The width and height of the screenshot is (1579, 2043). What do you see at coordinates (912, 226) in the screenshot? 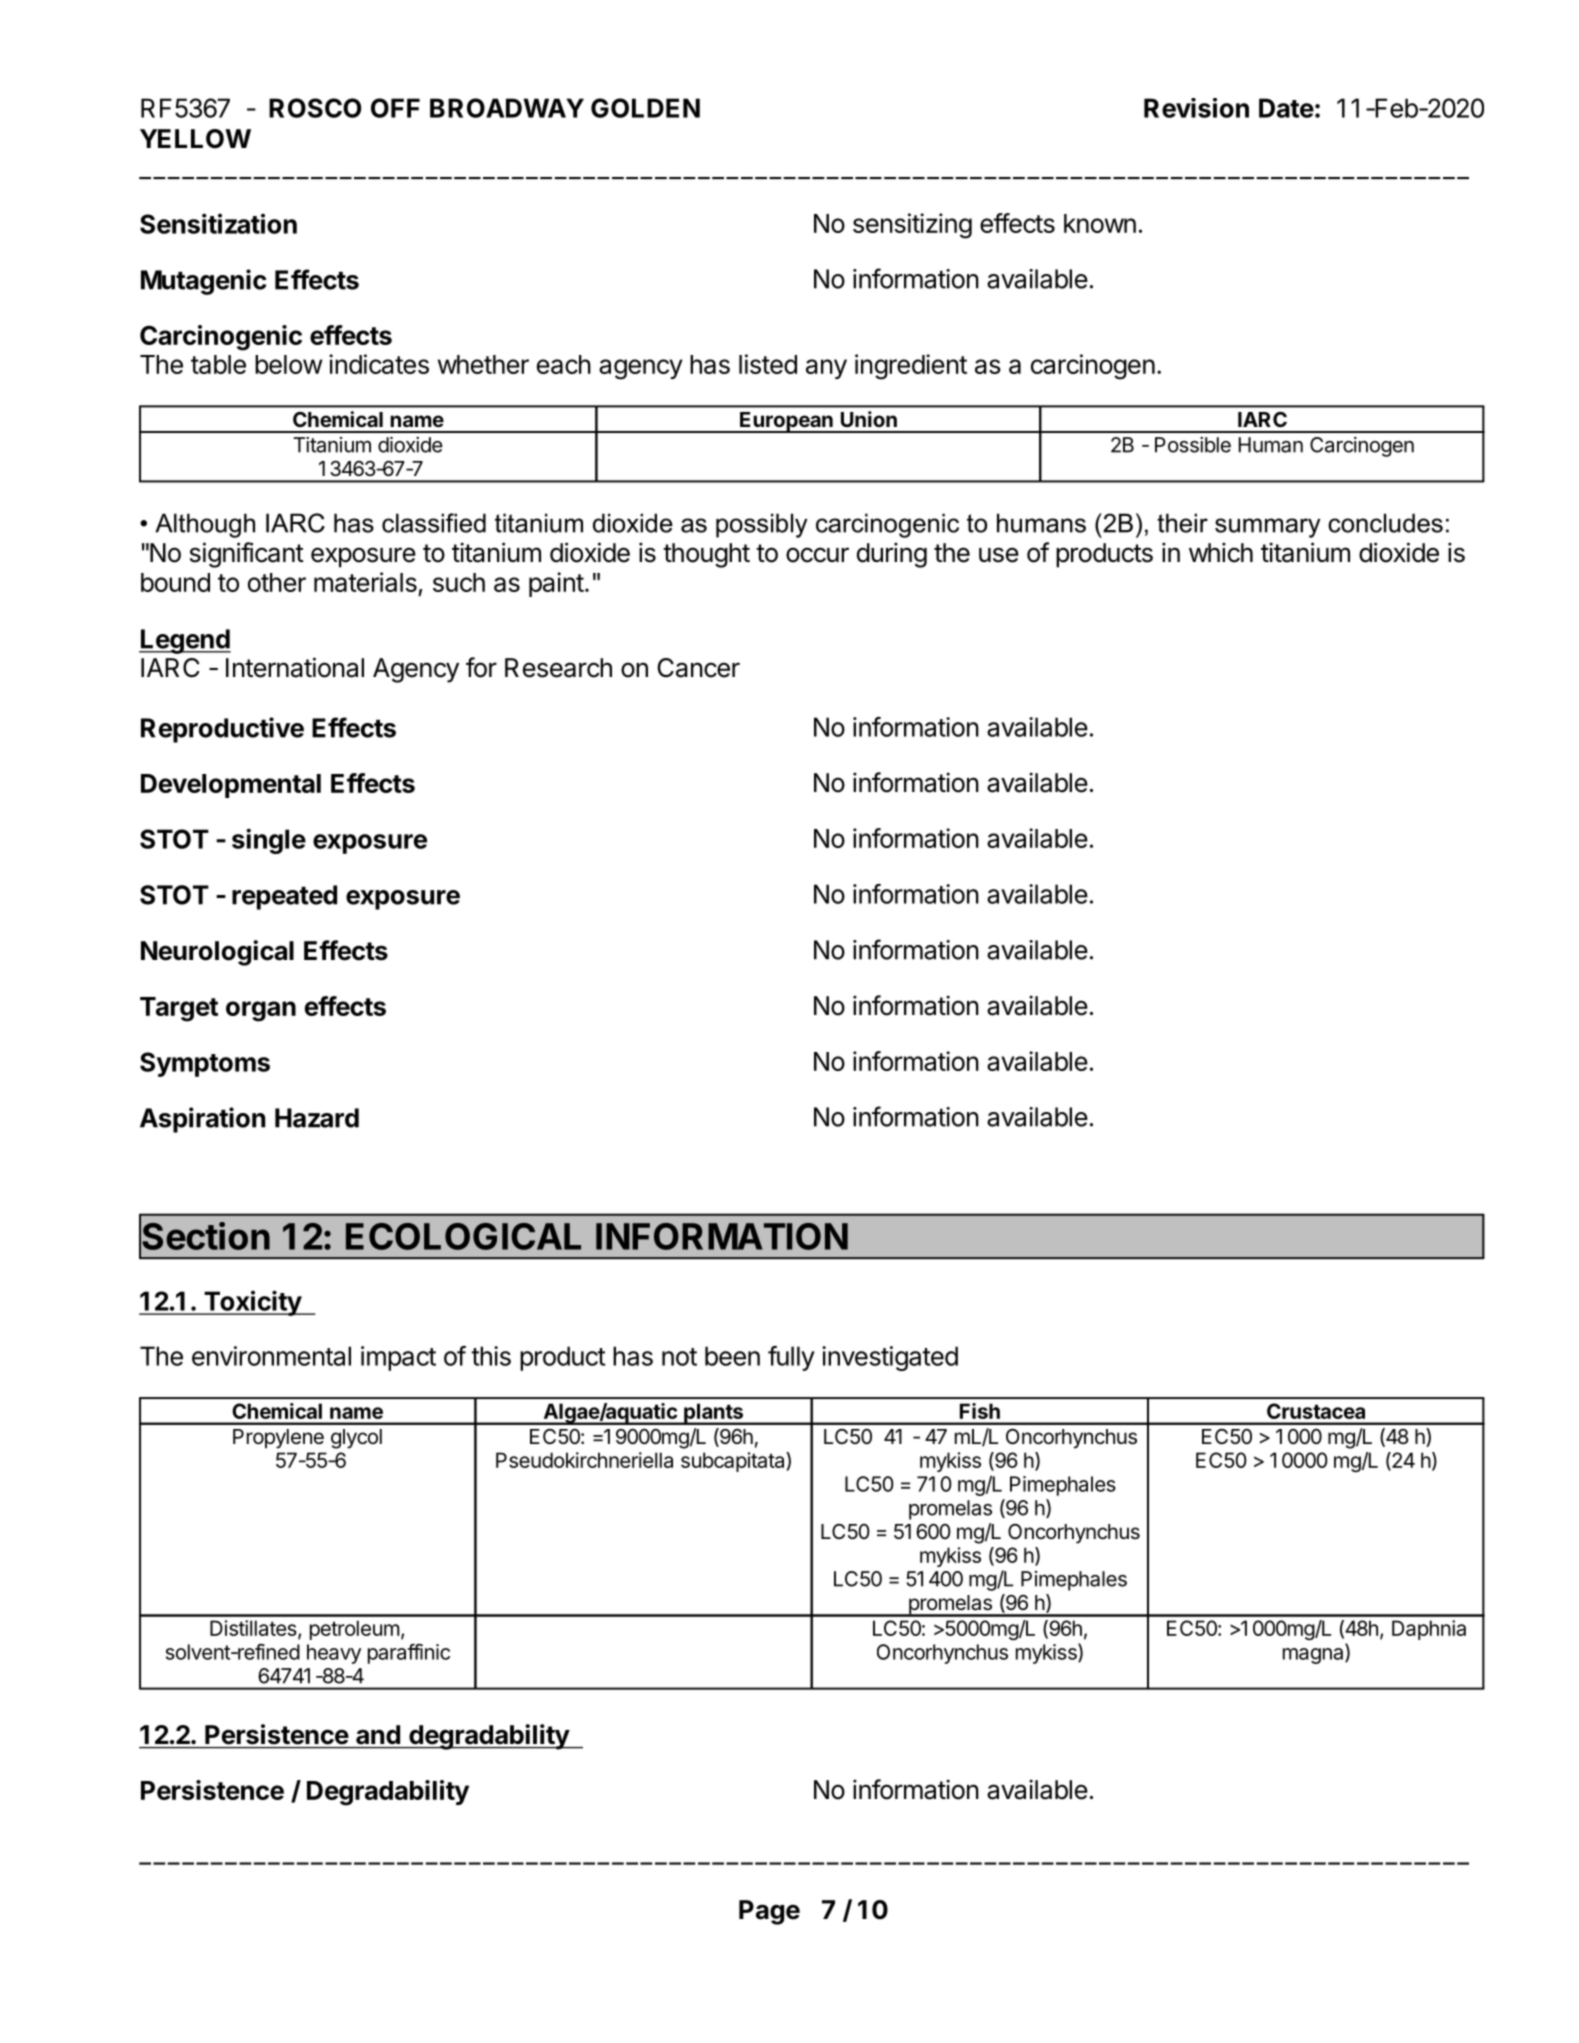
I see `sensitizing` at bounding box center [912, 226].
